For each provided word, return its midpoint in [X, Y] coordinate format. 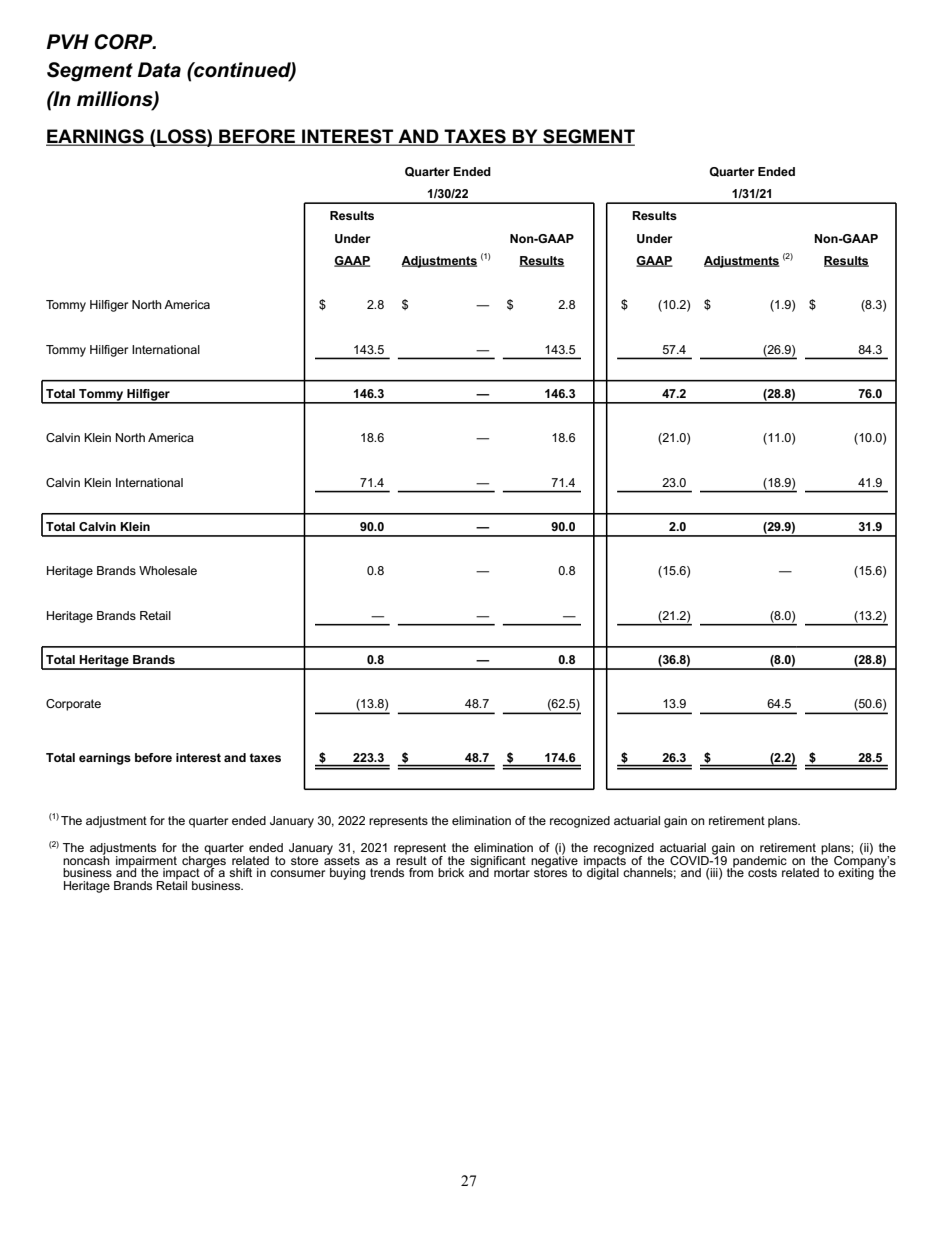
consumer [297, 873]
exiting [856, 873]
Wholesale [168, 570]
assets [342, 859]
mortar [512, 872]
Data [159, 70]
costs [762, 872]
